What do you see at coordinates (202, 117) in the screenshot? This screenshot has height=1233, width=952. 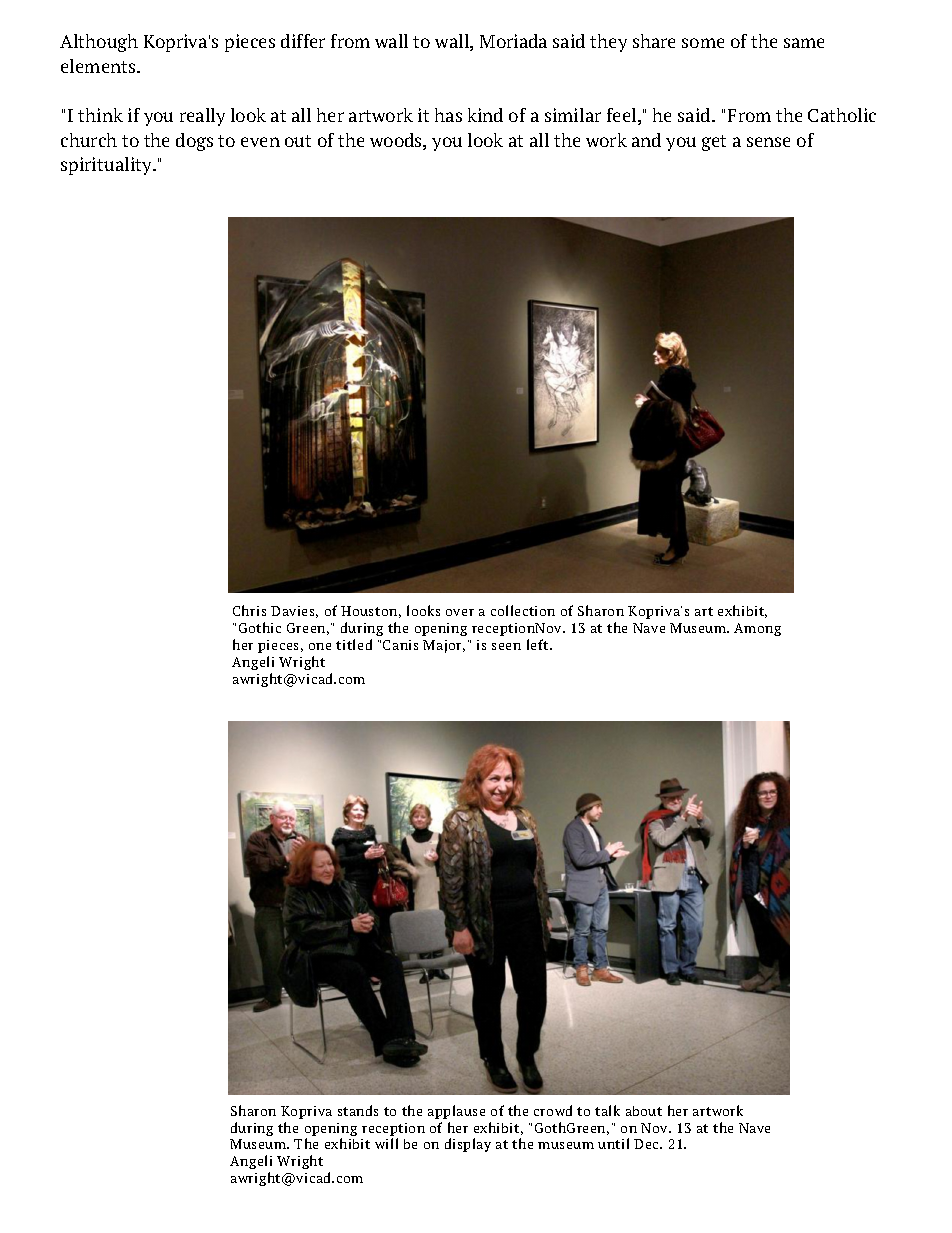 I see `really` at bounding box center [202, 117].
